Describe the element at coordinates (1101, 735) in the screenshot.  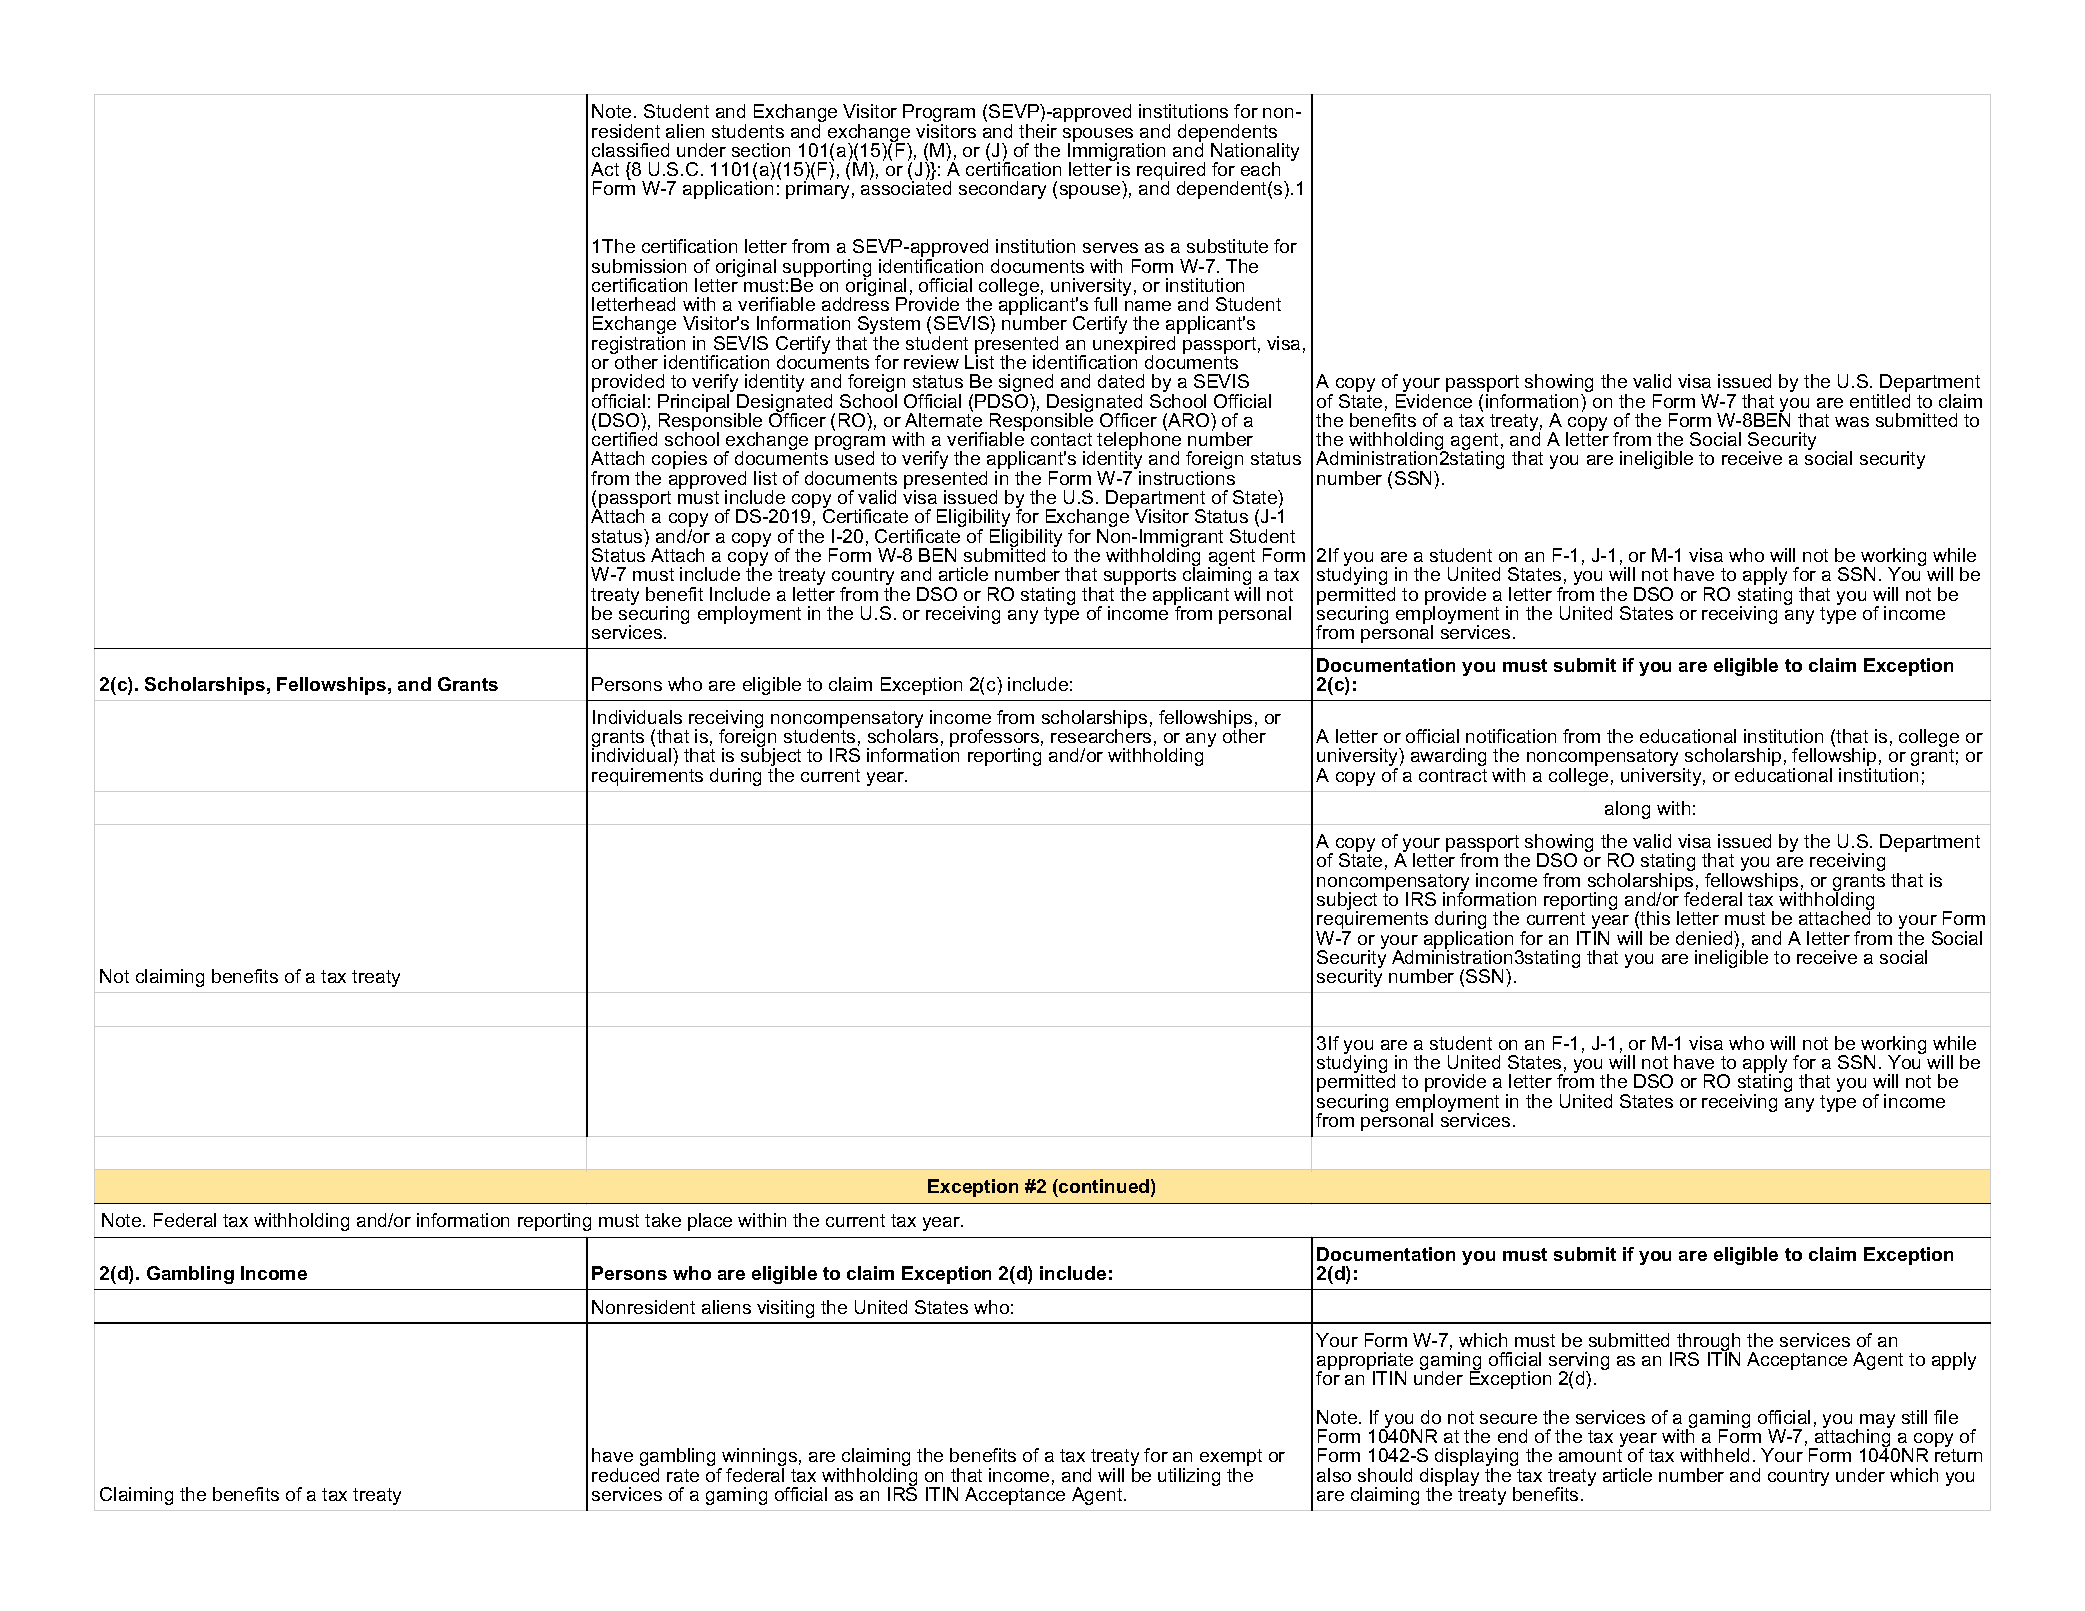
I see `researchers` at that location.
